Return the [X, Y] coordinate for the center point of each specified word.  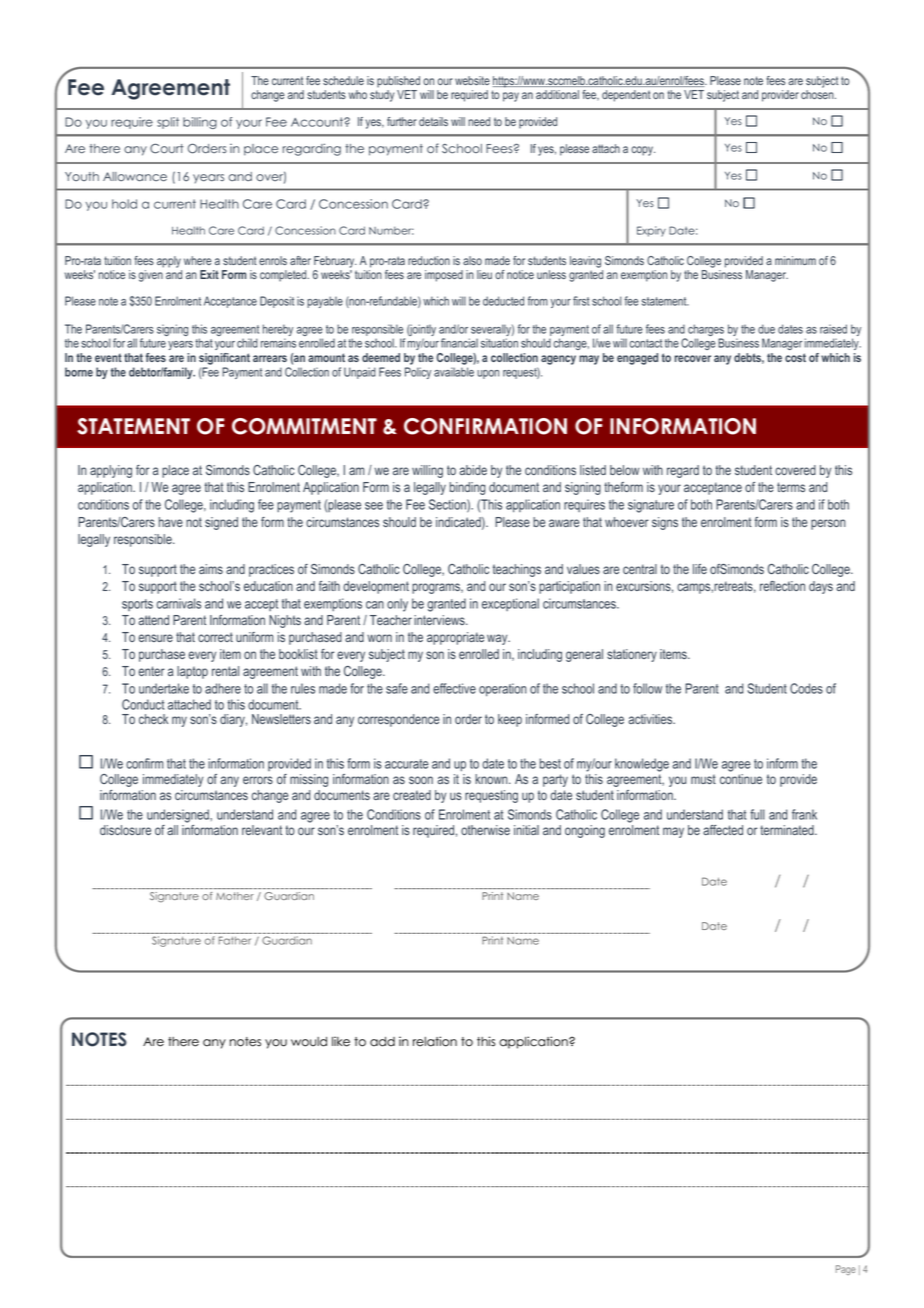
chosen [818, 94]
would [309, 1042]
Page [846, 1270]
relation [435, 1041]
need [479, 121]
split [168, 123]
